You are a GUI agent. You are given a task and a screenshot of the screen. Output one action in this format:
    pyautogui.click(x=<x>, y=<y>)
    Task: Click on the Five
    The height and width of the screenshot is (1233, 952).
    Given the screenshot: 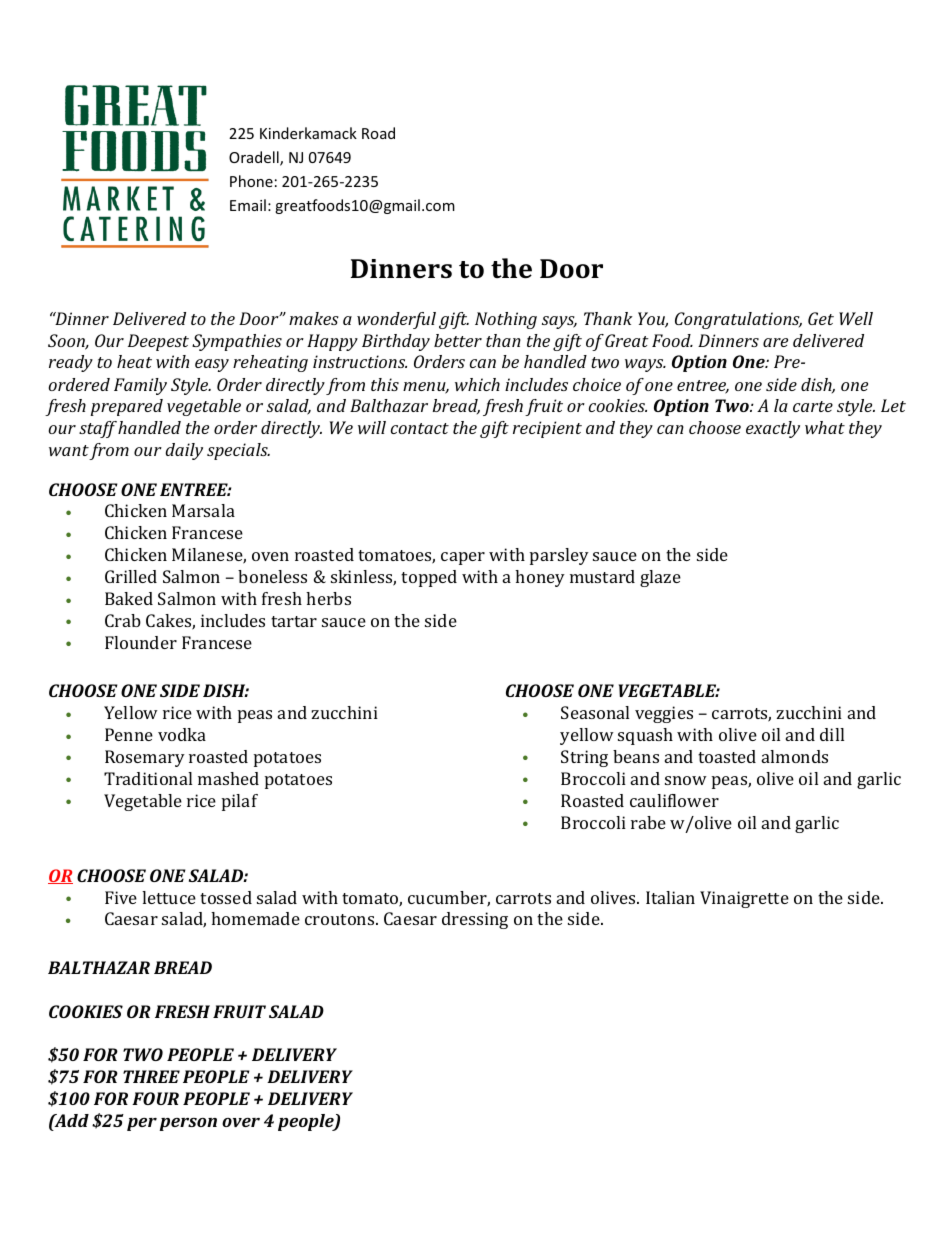 What is the action you would take?
    pyautogui.click(x=121, y=897)
